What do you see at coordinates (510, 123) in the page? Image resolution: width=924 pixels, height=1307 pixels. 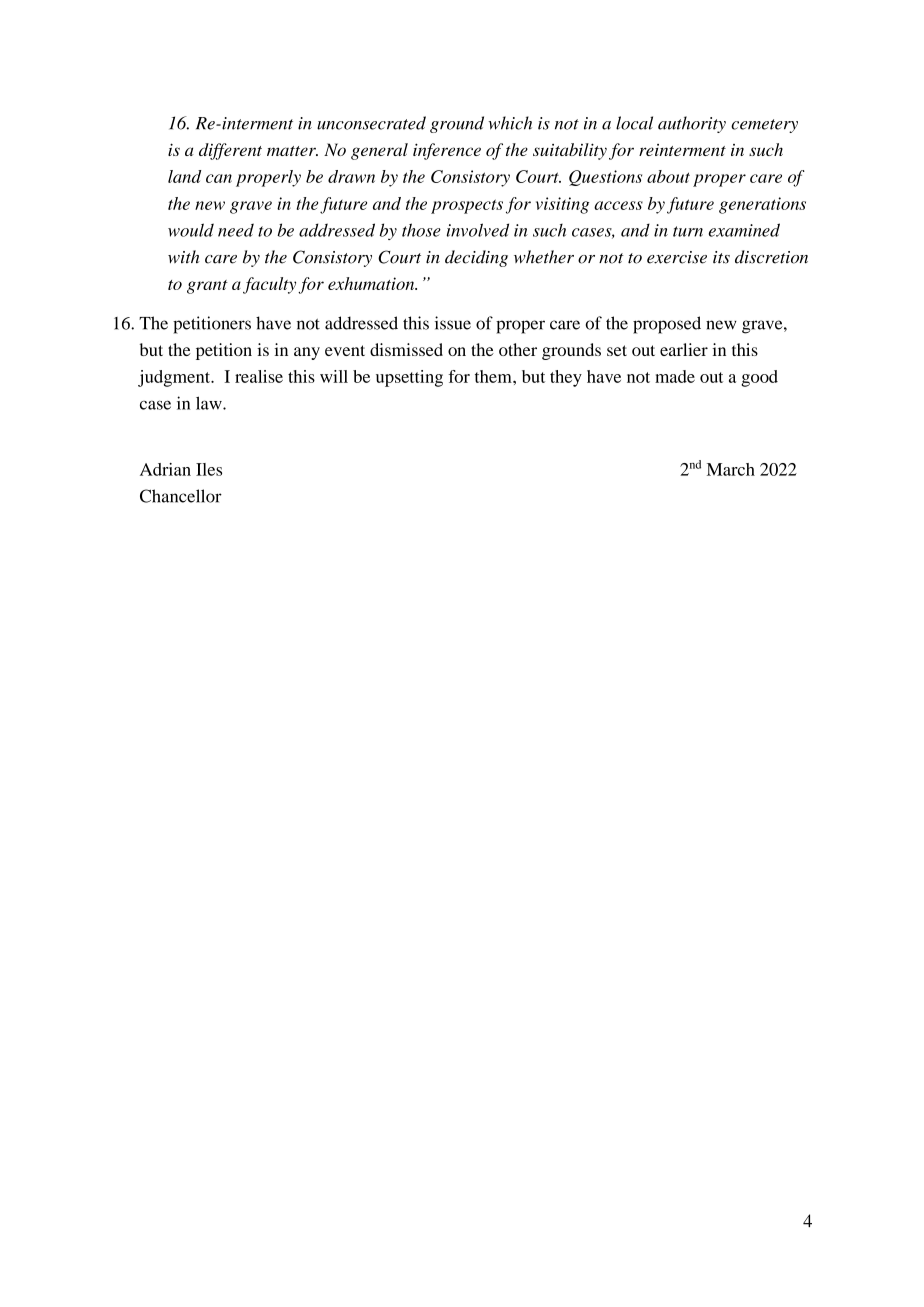 I see `which` at bounding box center [510, 123].
